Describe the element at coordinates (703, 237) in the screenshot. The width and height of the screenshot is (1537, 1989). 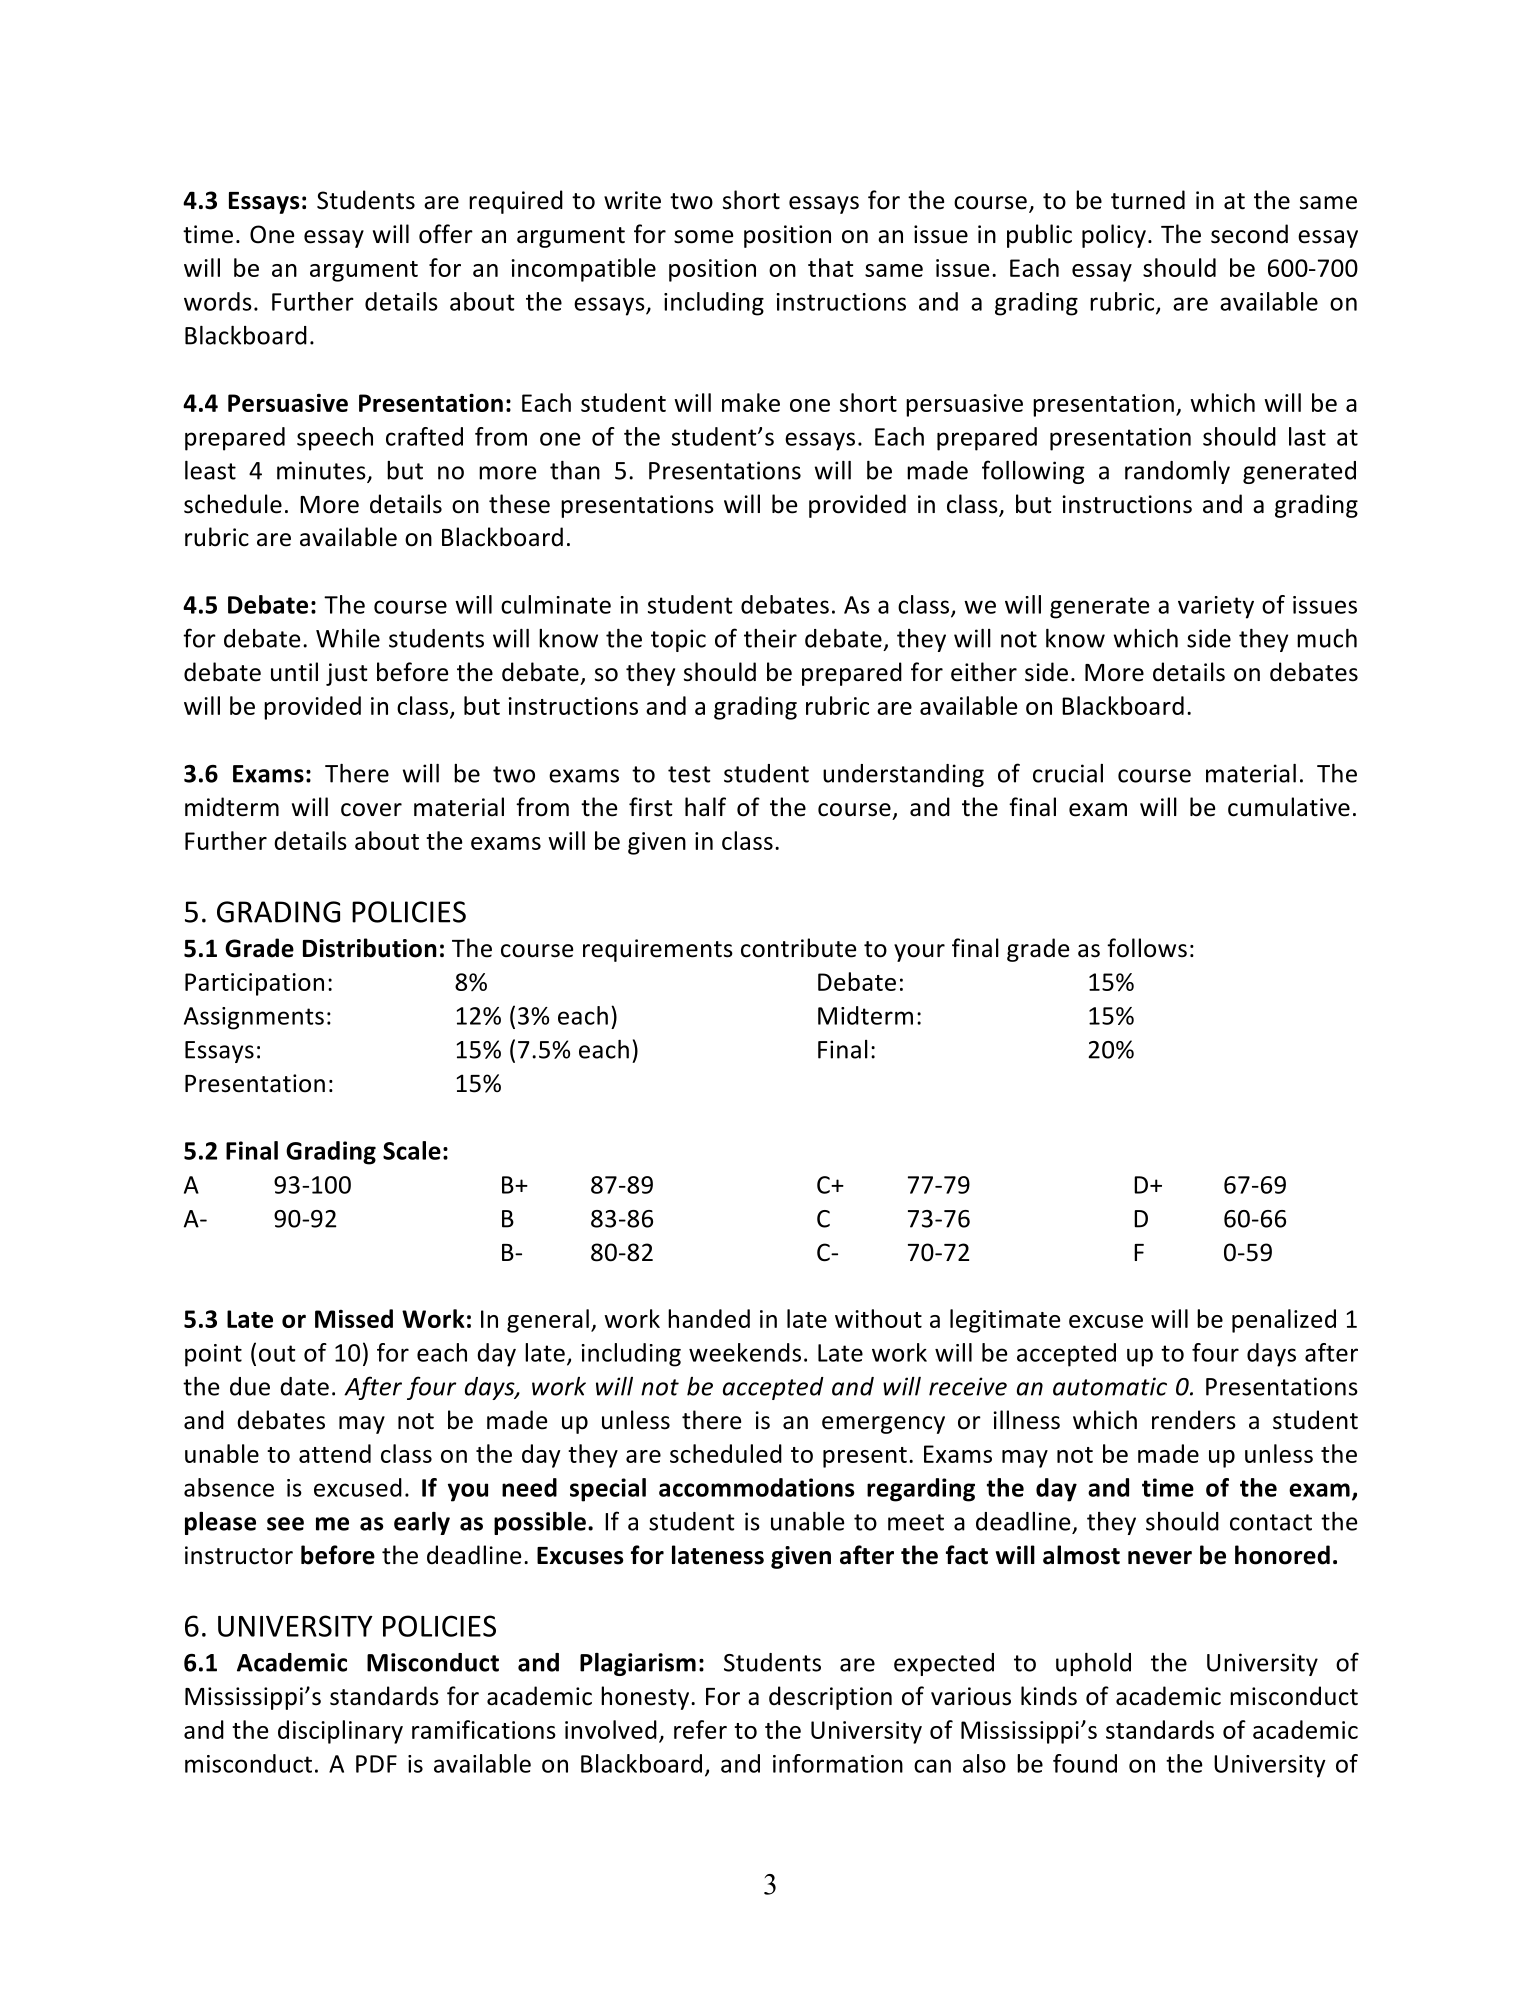
I see `some` at that location.
